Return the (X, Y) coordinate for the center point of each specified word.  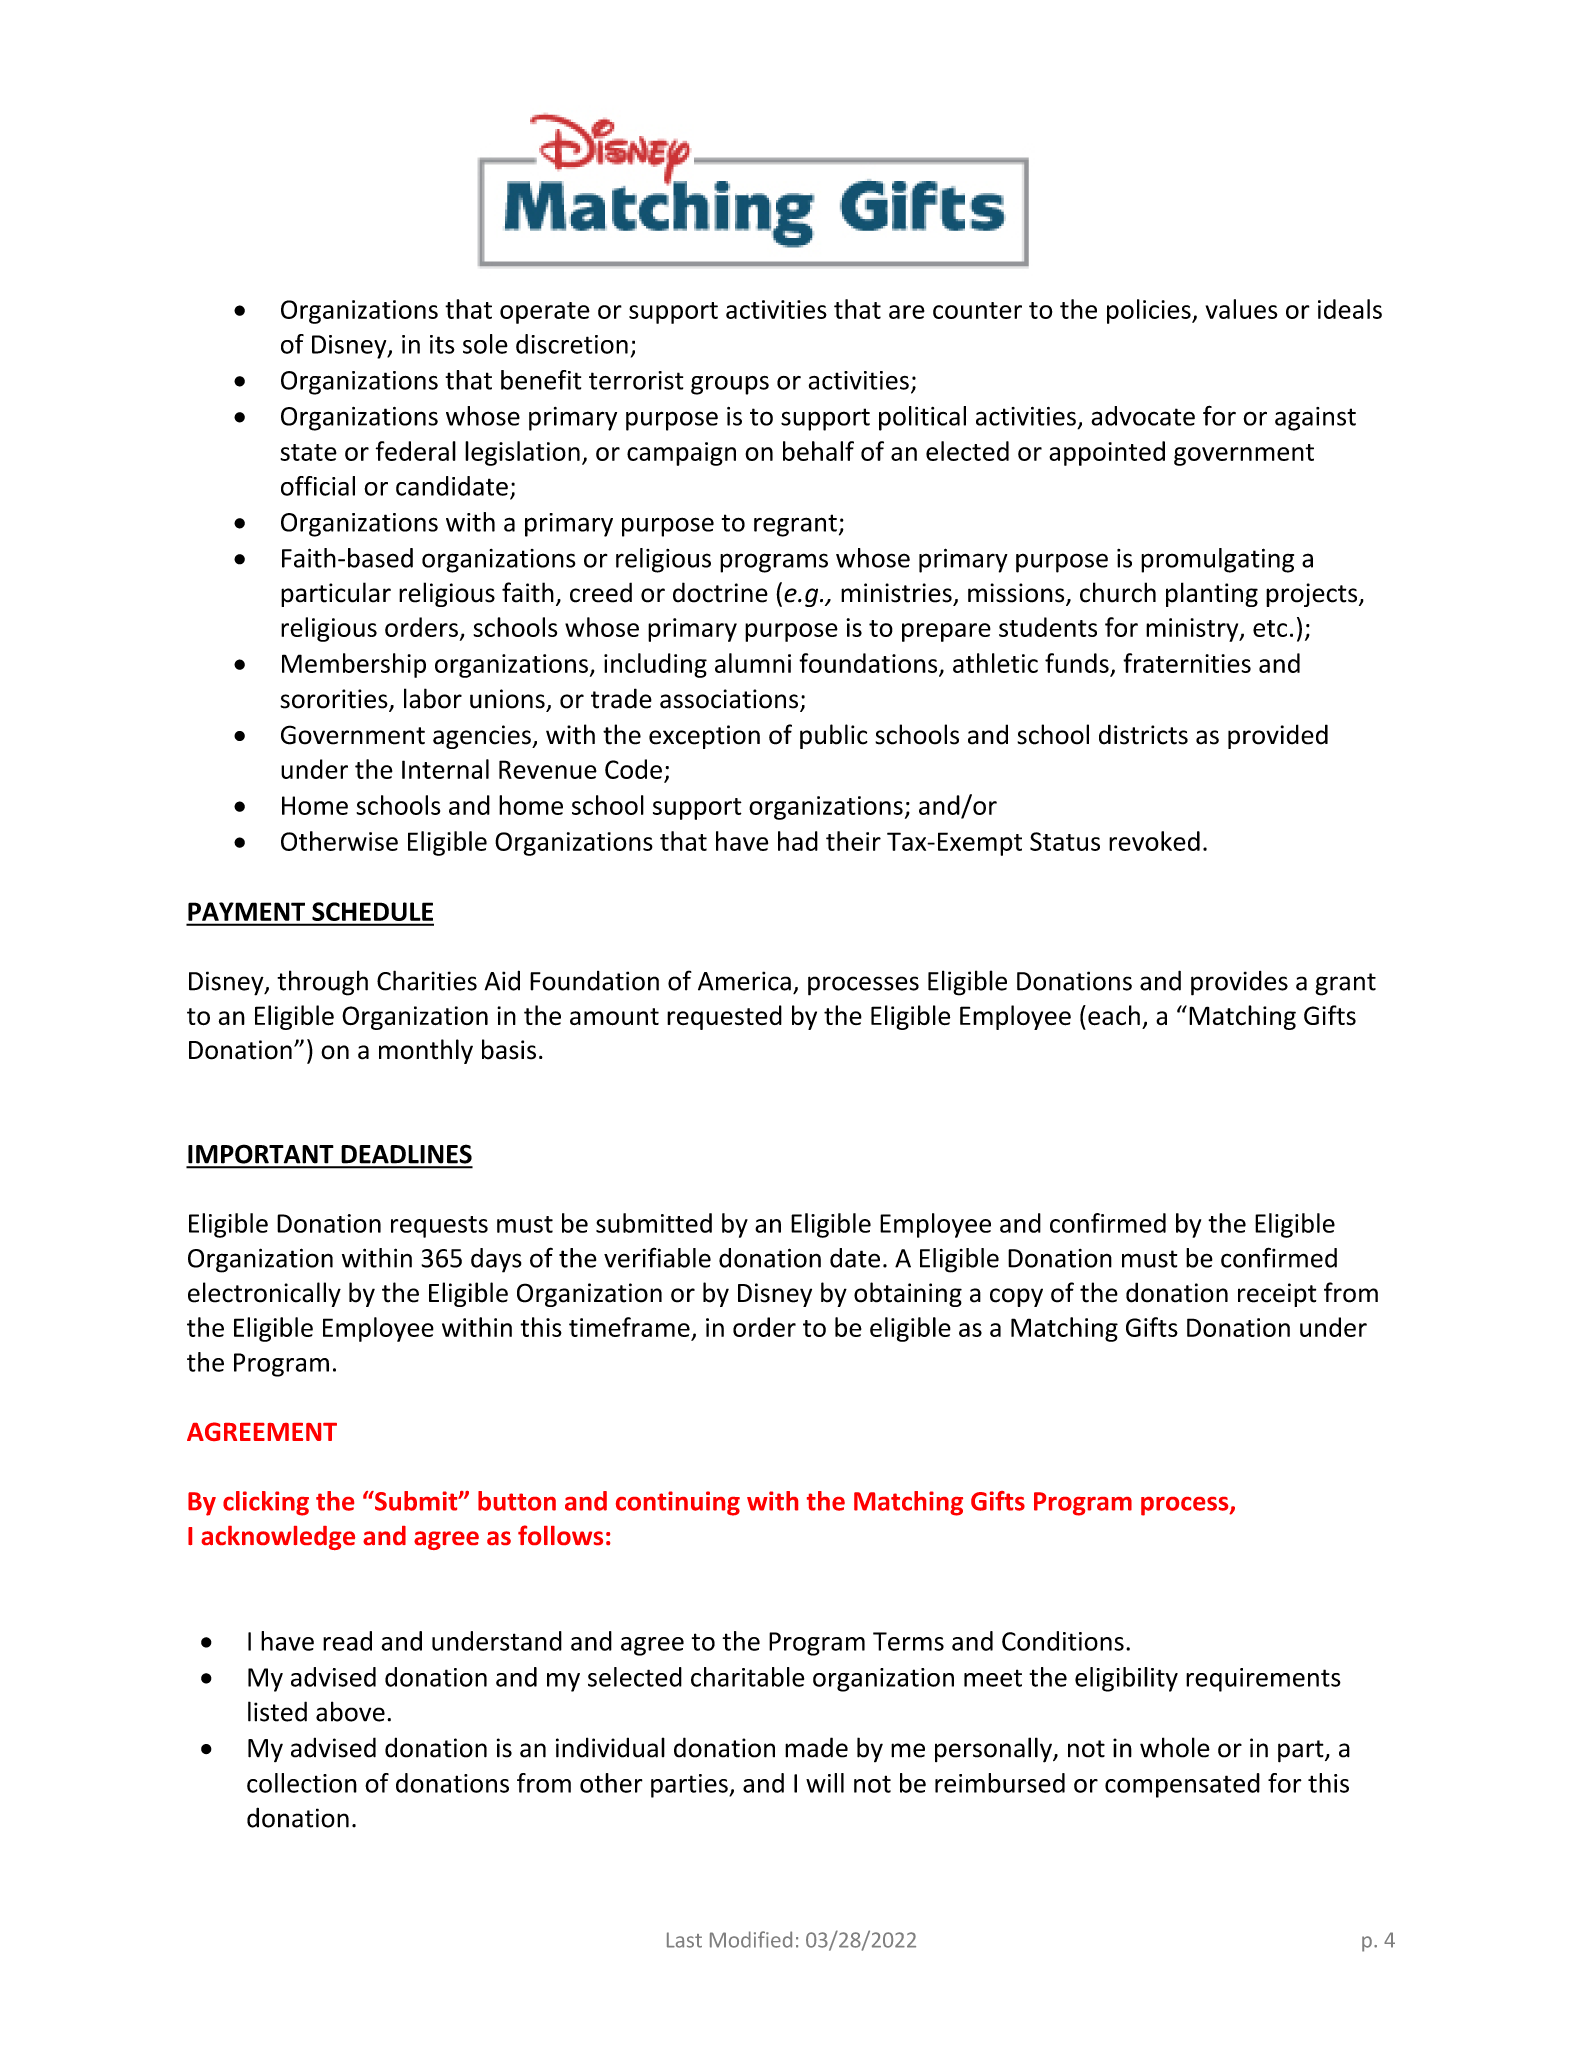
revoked (1154, 841)
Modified (751, 1939)
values (1241, 309)
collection (302, 1783)
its (442, 344)
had (798, 841)
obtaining (908, 1294)
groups (730, 385)
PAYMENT (246, 911)
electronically (264, 1294)
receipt (1277, 1295)
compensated (1182, 1785)
